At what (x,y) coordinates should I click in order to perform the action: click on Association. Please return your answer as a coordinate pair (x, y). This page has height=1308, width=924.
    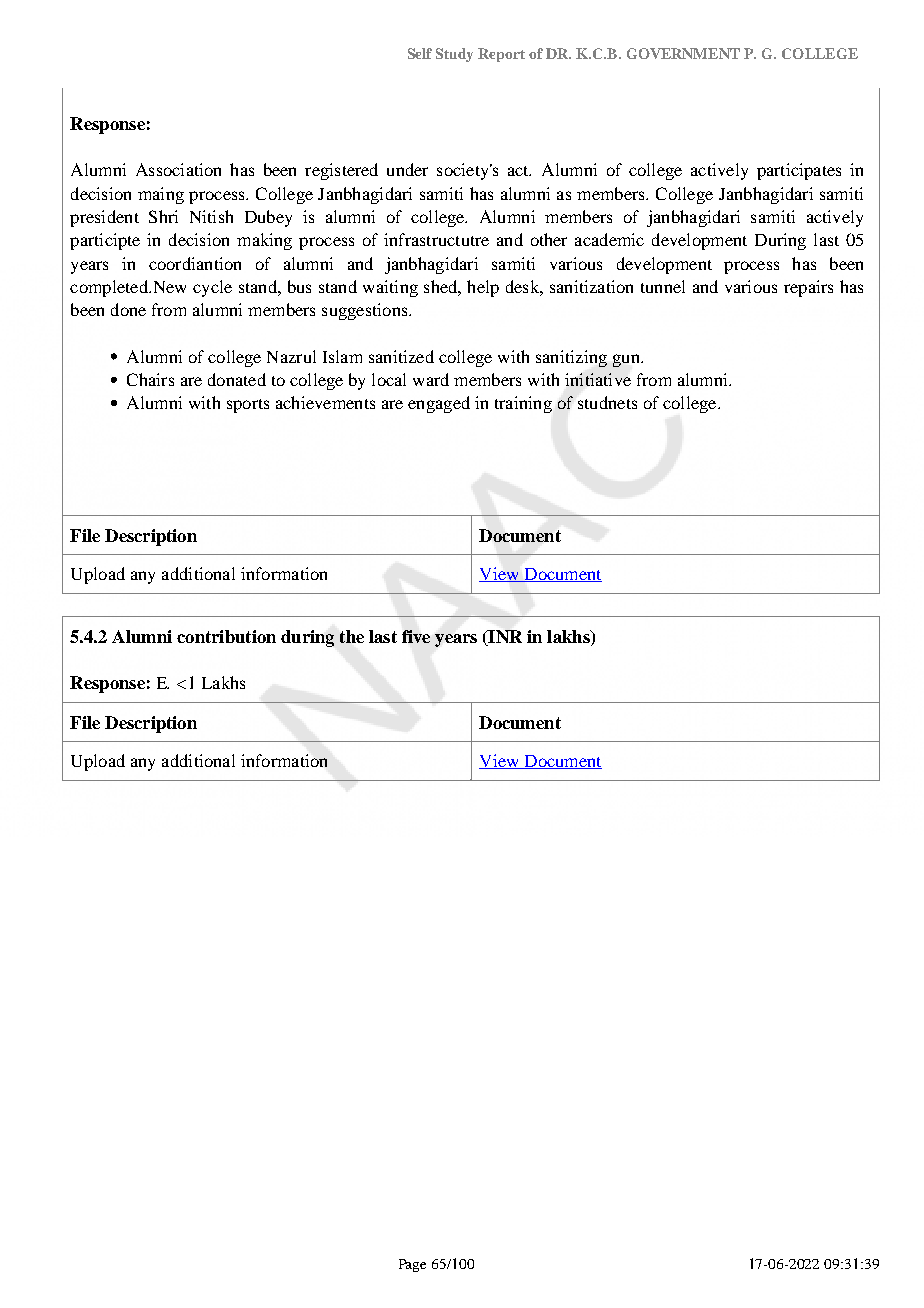
    Looking at the image, I should click on (178, 169).
